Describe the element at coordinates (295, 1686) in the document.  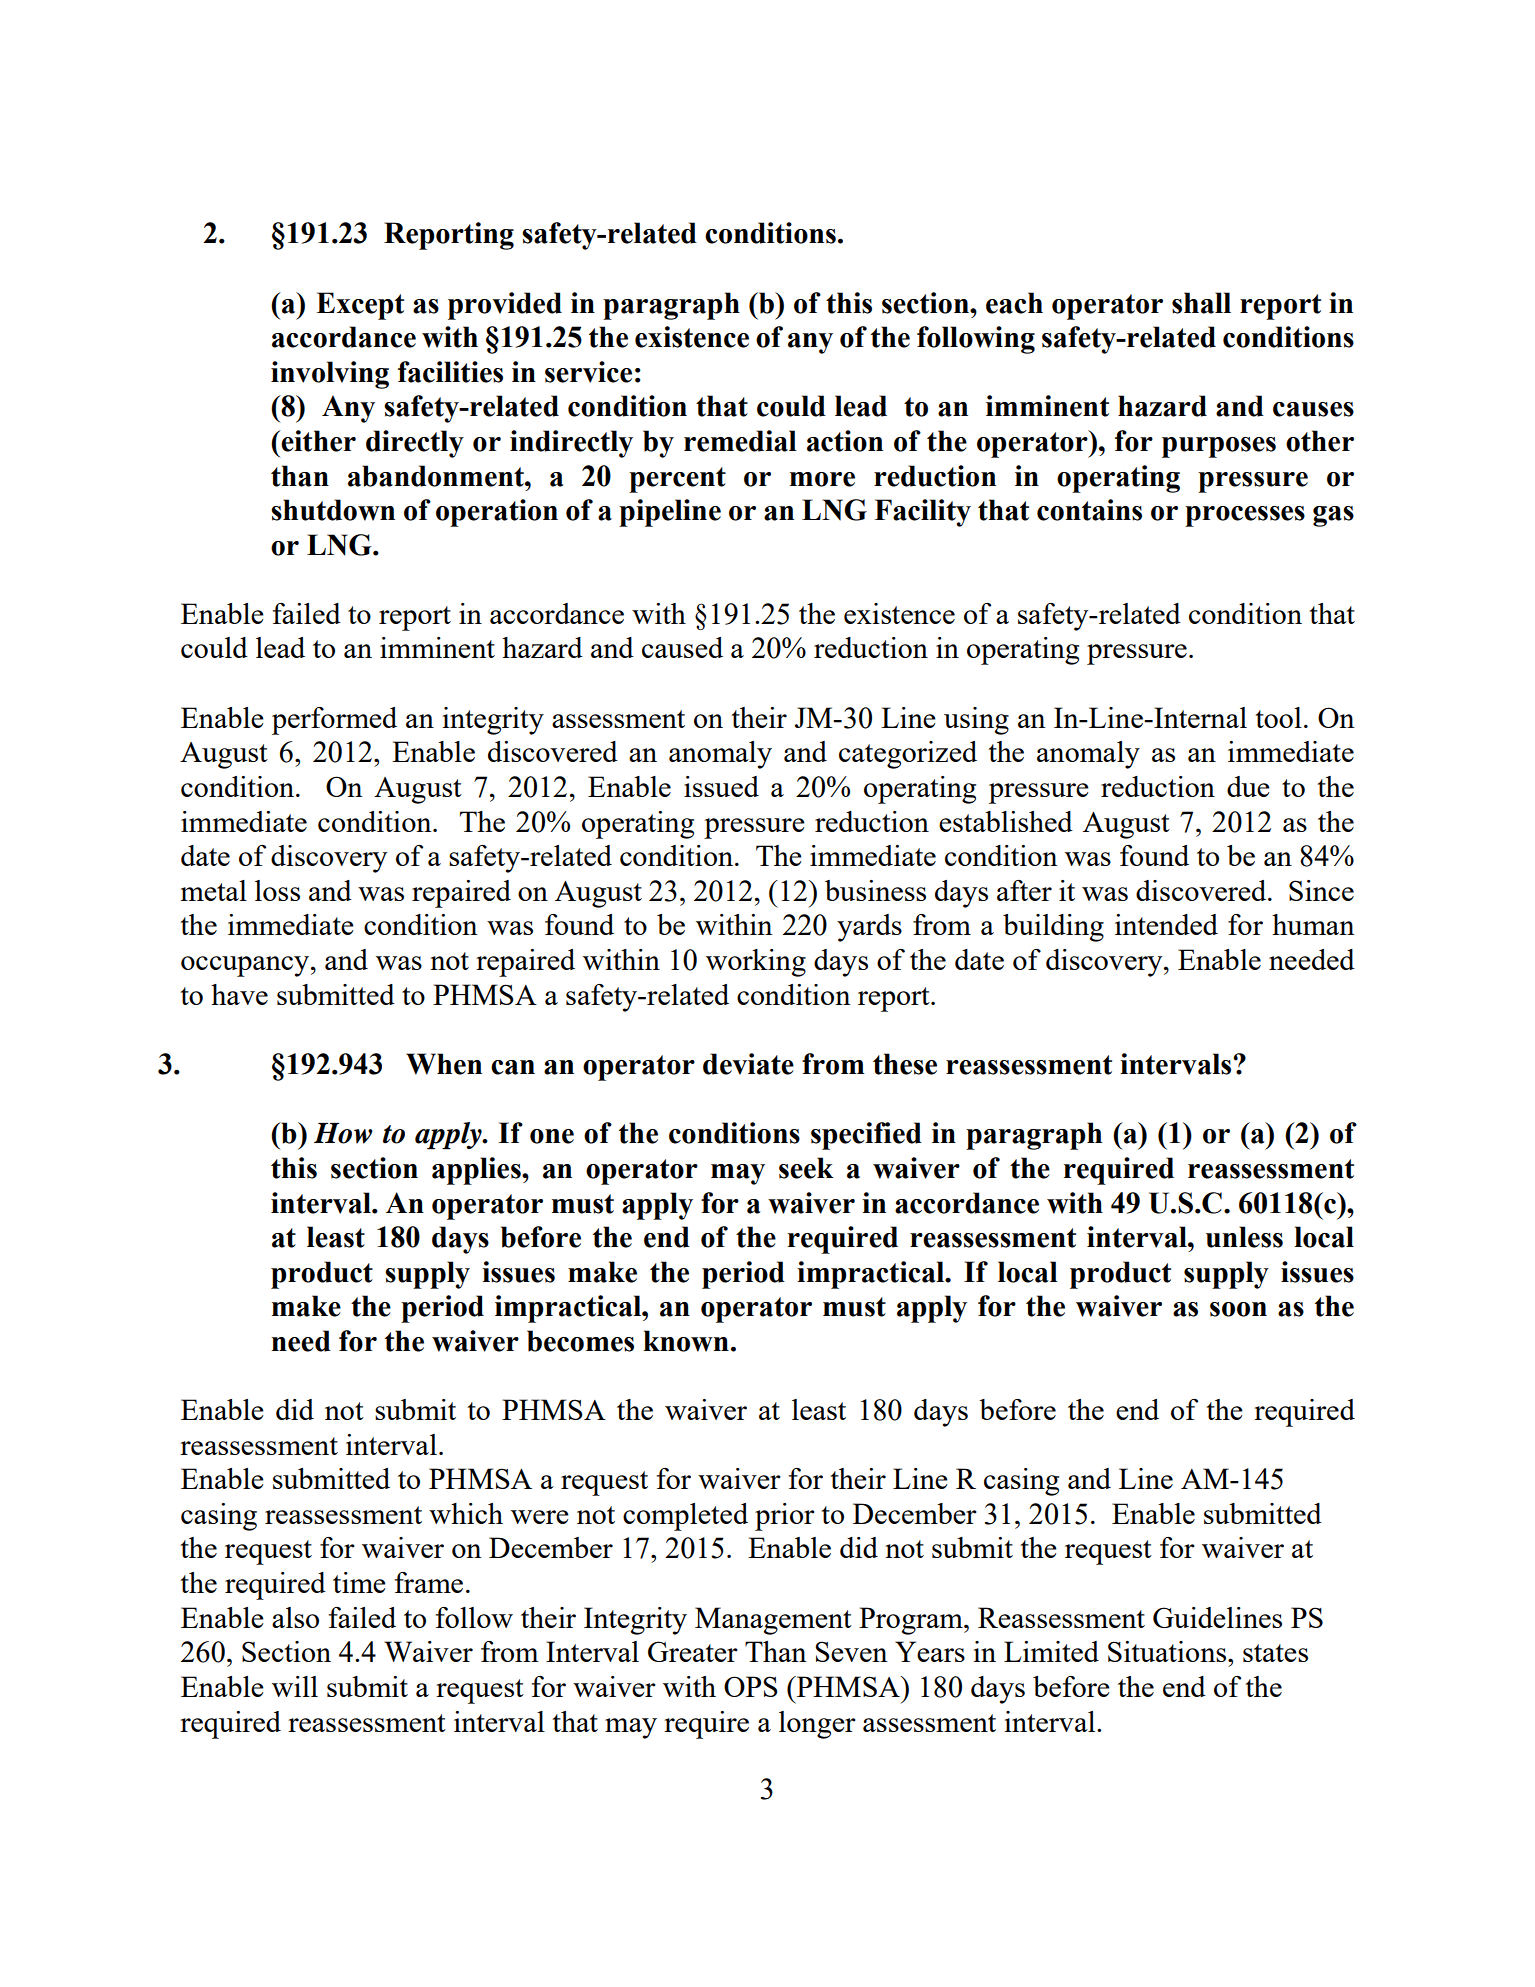
I see `will` at that location.
